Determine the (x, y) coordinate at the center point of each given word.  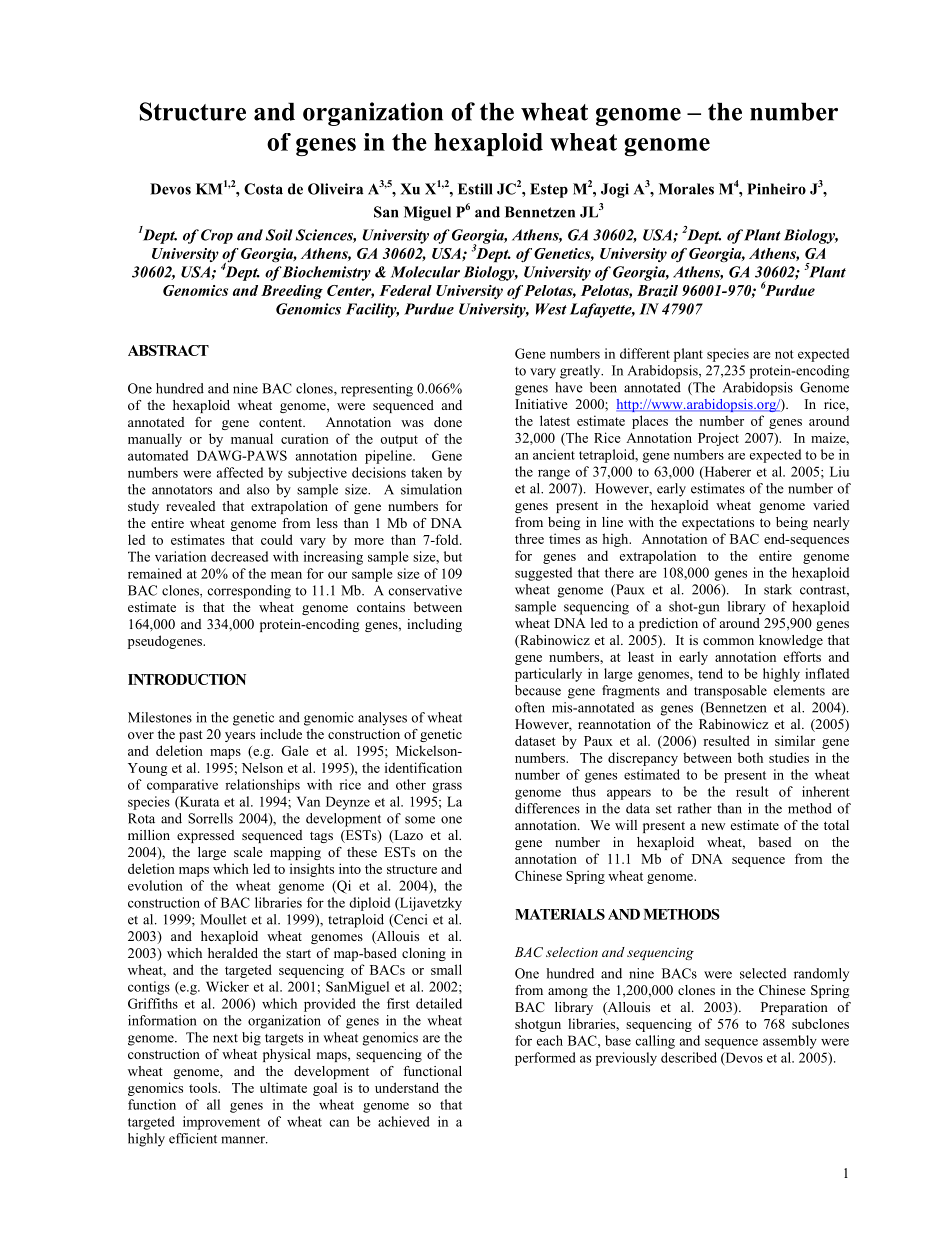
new (713, 826)
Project (718, 439)
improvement (221, 1123)
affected (240, 472)
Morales (686, 189)
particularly (548, 675)
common (728, 641)
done (448, 422)
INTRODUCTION (187, 679)
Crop (217, 236)
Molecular (425, 272)
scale (248, 852)
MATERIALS (560, 914)
